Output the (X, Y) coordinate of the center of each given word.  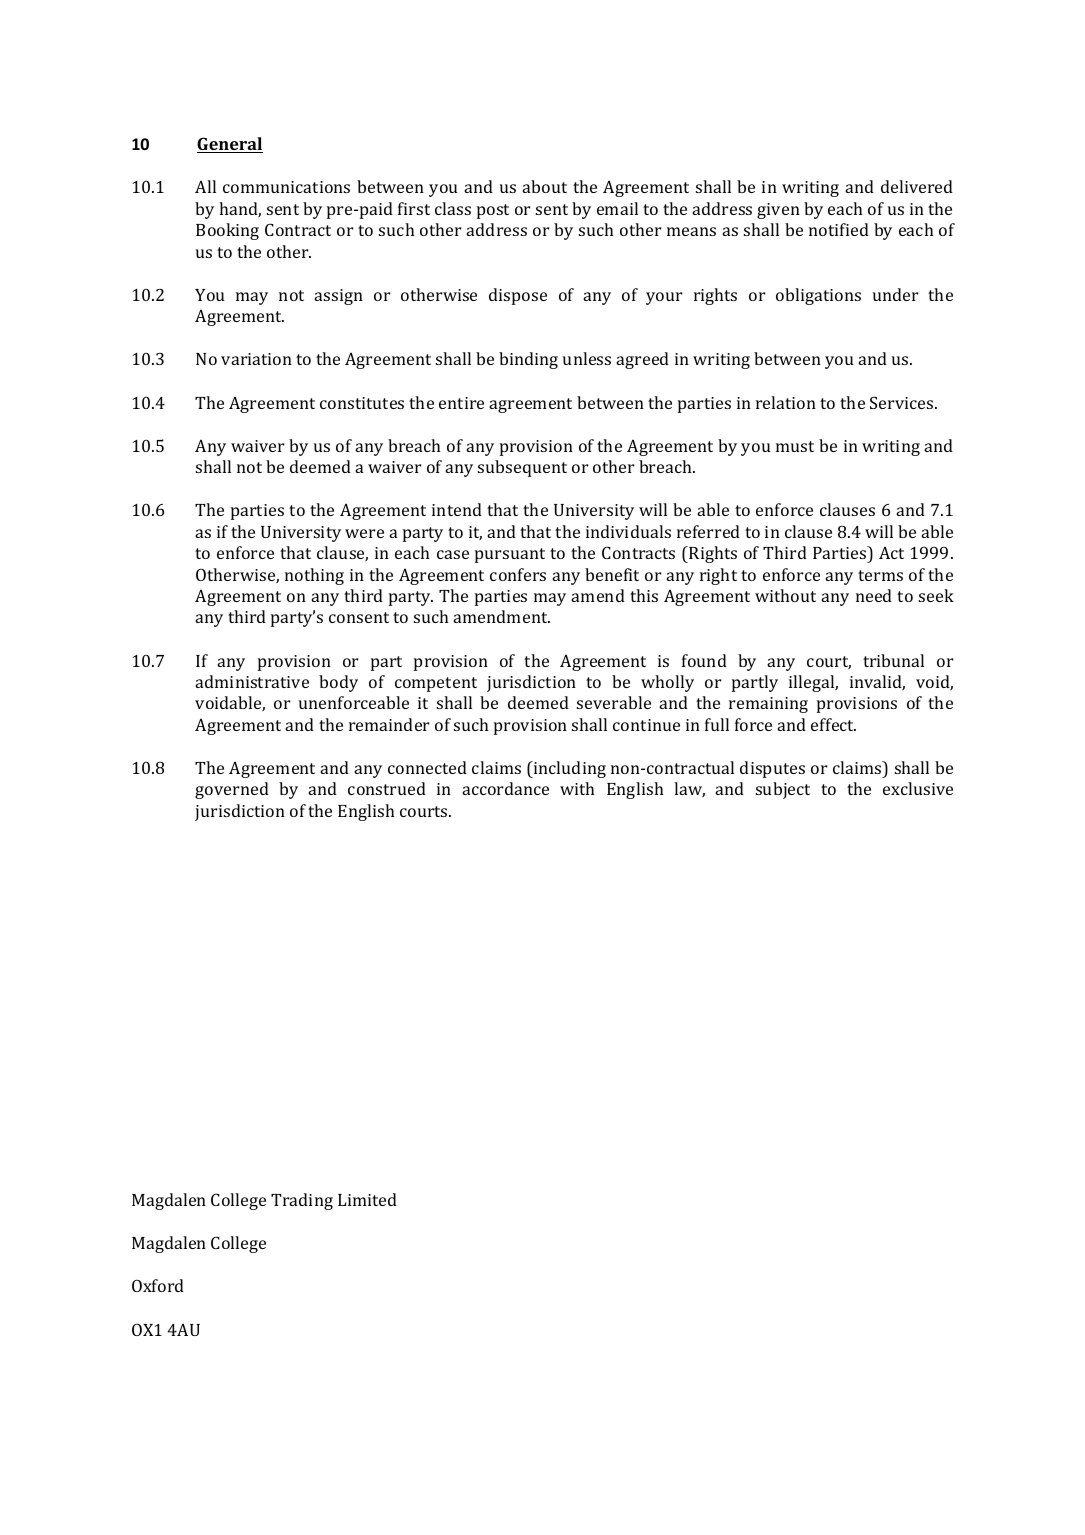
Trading (302, 1201)
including (569, 769)
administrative (252, 681)
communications (286, 187)
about (544, 186)
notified (839, 229)
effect (833, 724)
